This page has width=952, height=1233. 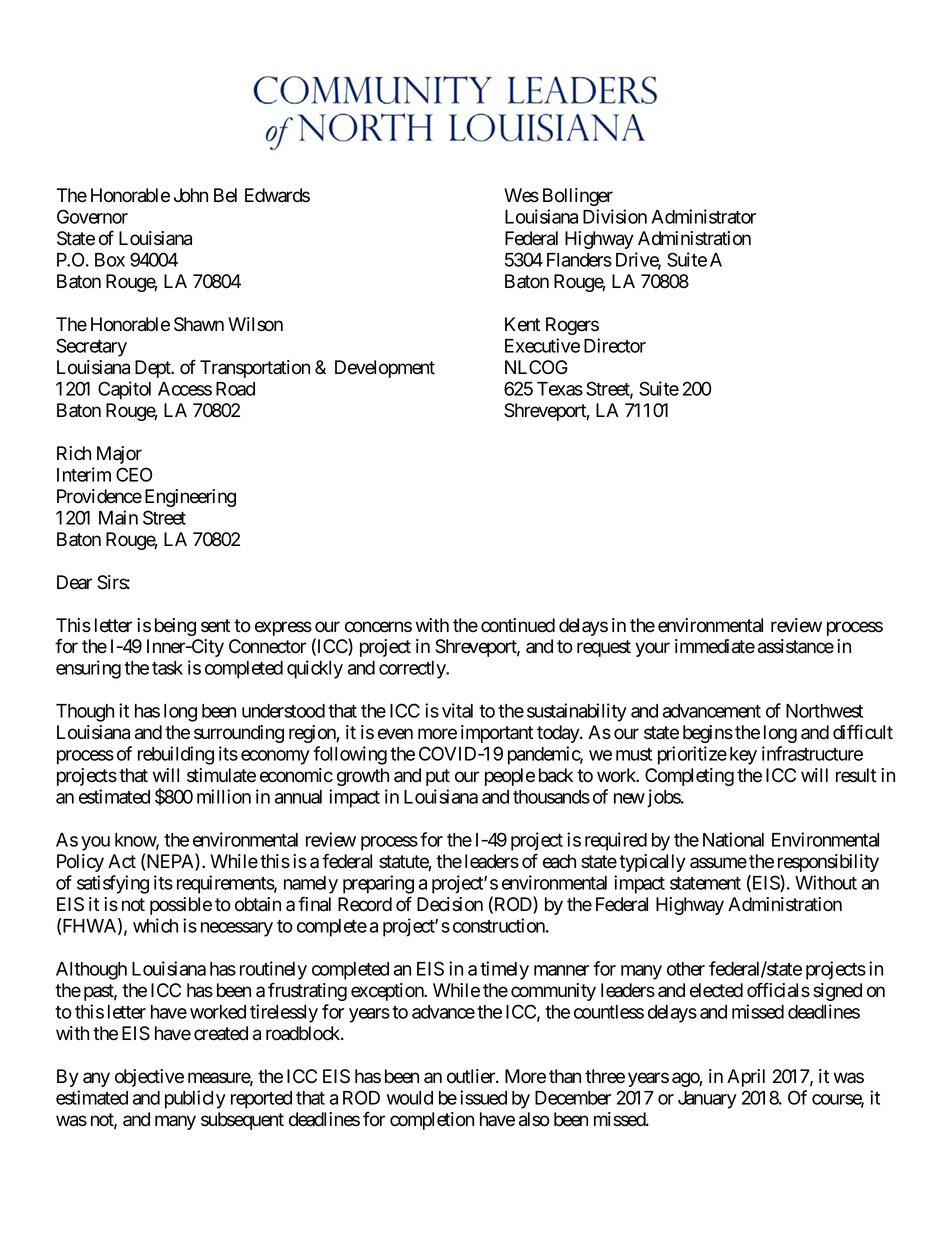 What do you see at coordinates (190, 498) in the page?
I see `Engineering` at bounding box center [190, 498].
